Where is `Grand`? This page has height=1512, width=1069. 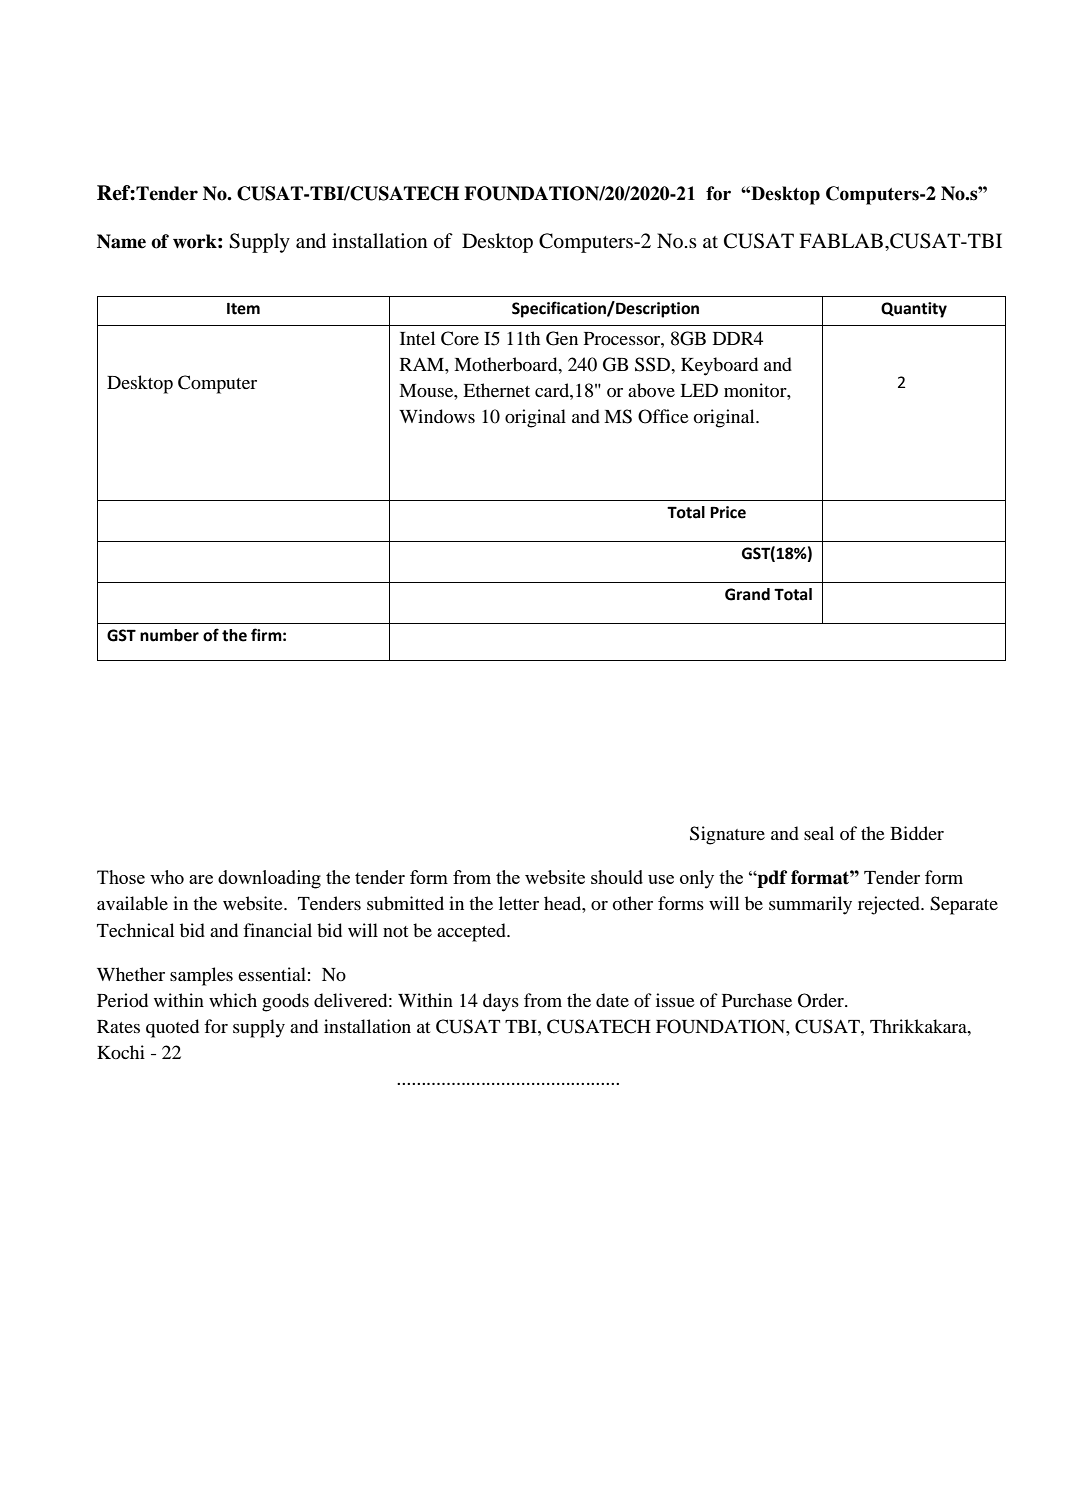
Grand is located at coordinates (747, 594).
